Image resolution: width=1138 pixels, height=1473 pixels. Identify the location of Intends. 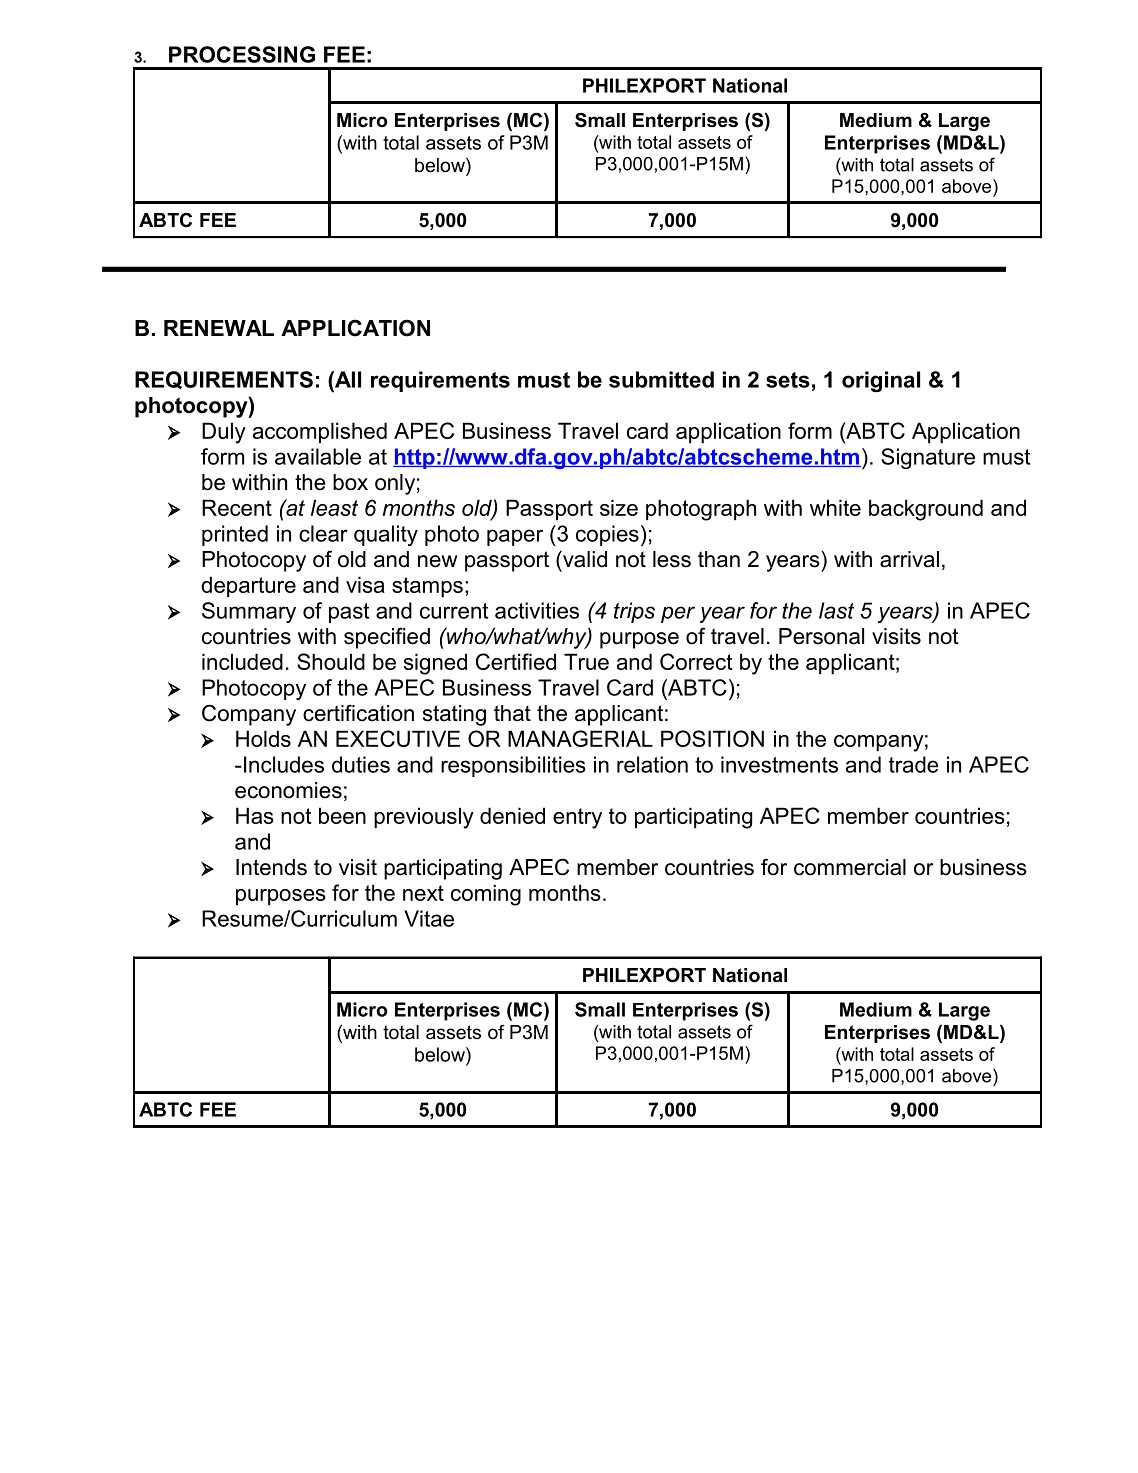
(271, 867).
